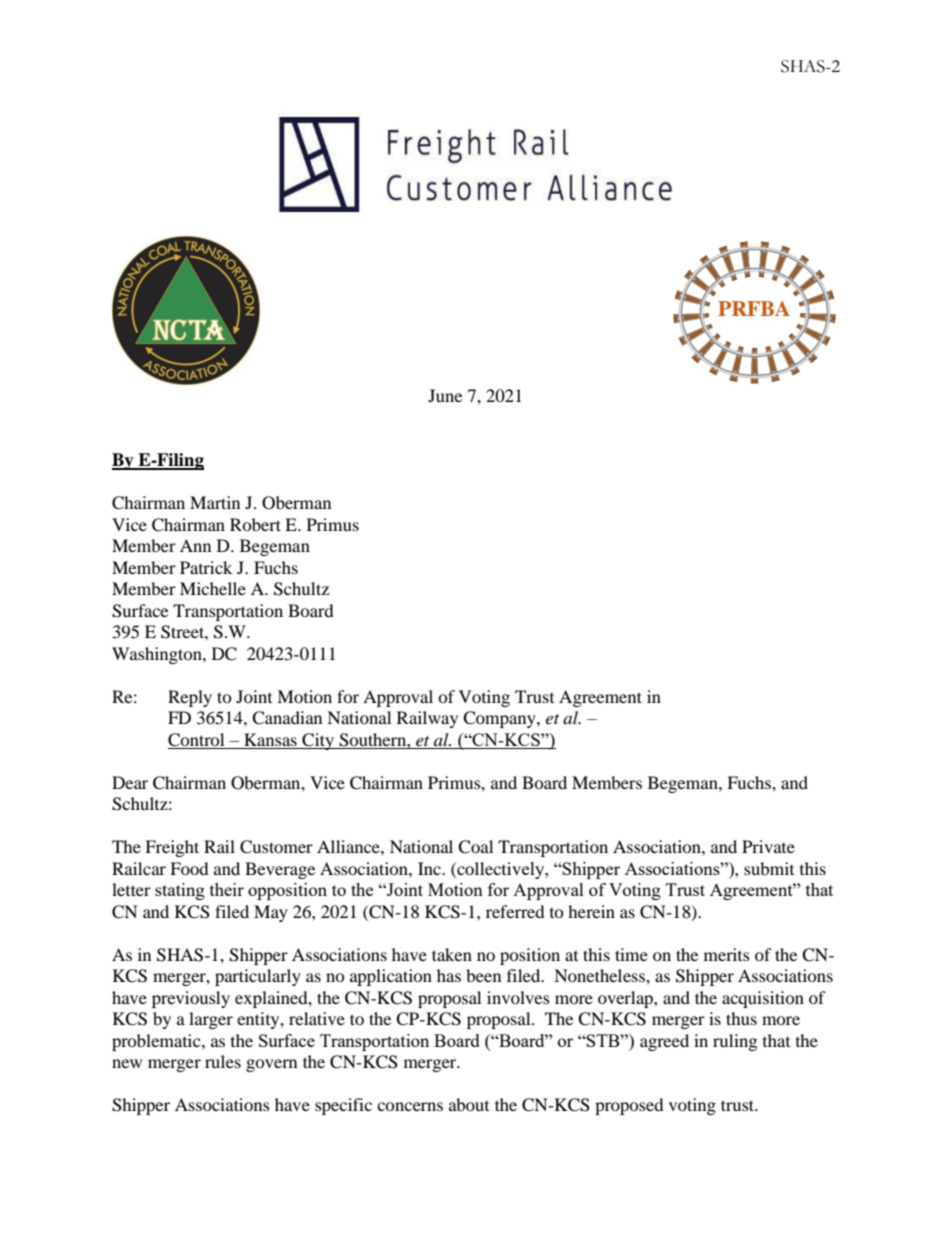 The width and height of the screenshot is (952, 1233). Describe the element at coordinates (158, 655) in the screenshot. I see `Washington` at that location.
